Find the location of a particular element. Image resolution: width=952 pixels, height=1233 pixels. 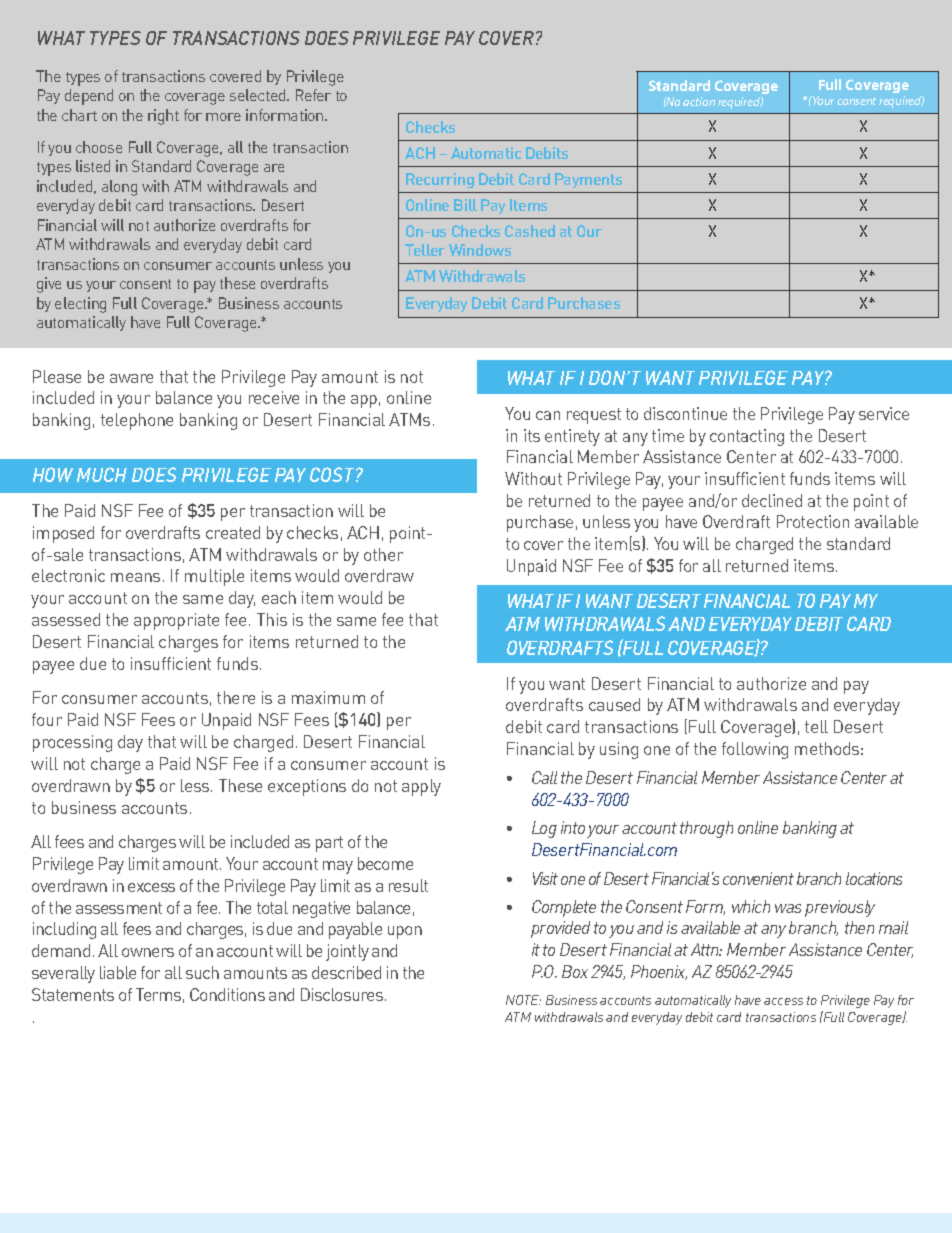

liable is located at coordinates (118, 972).
